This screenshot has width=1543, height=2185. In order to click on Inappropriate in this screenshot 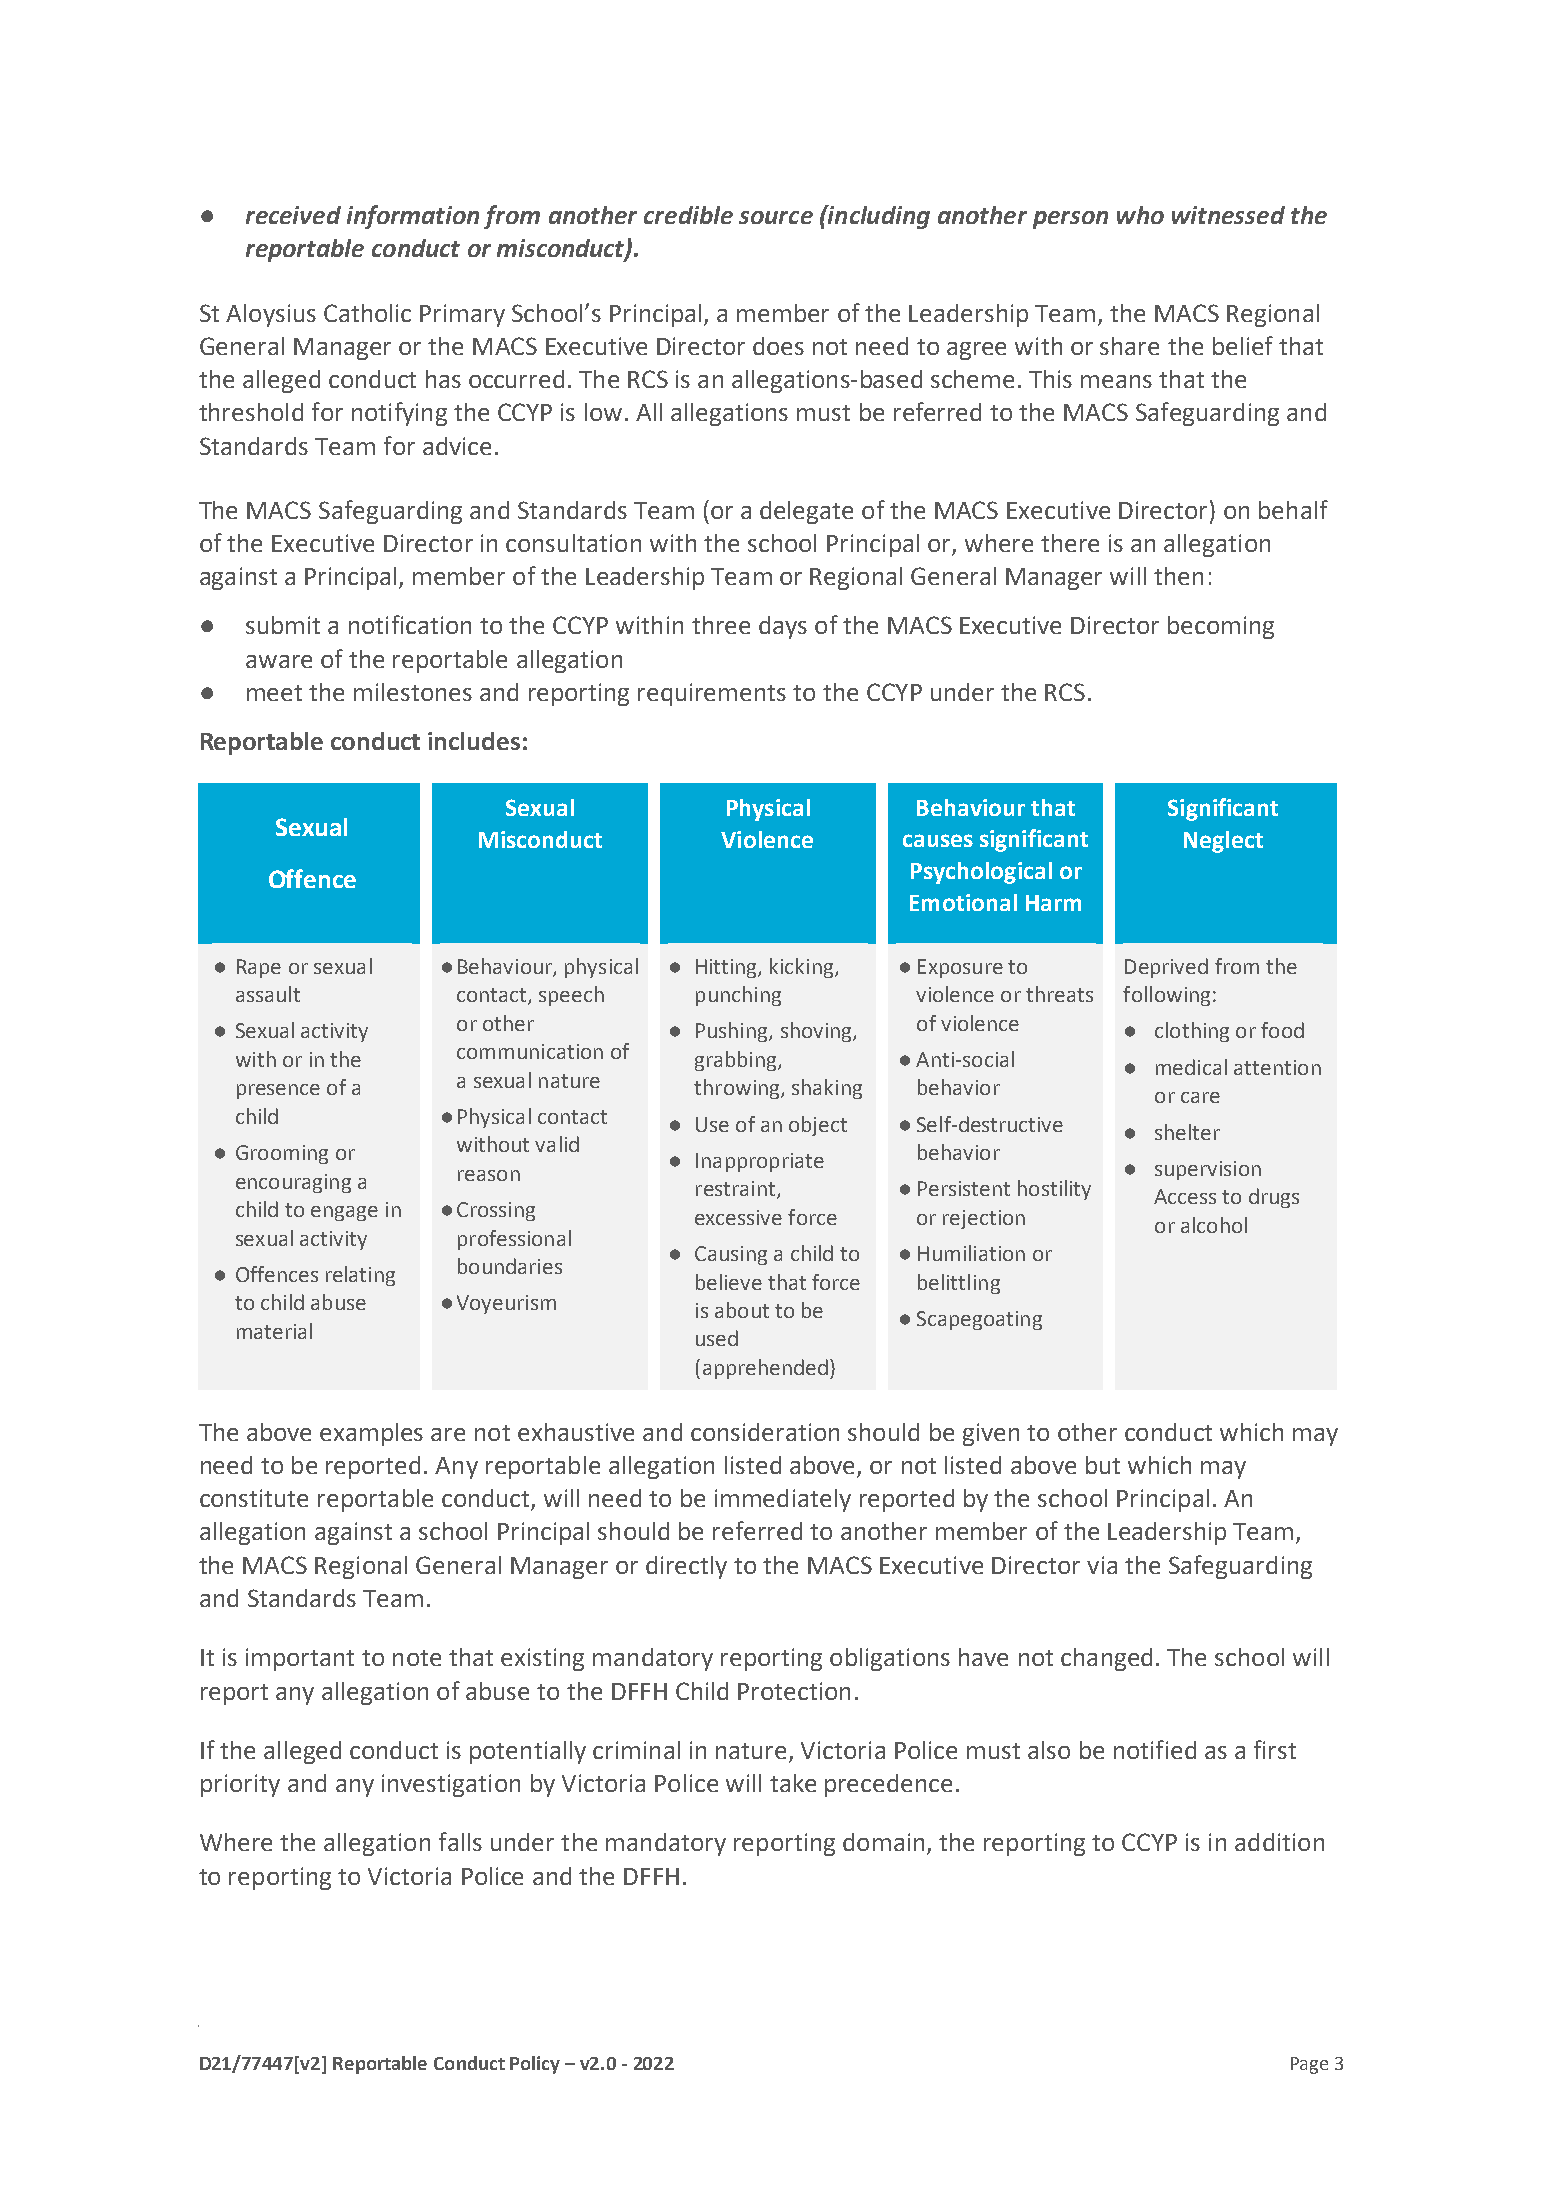, I will do `click(760, 1162)`.
